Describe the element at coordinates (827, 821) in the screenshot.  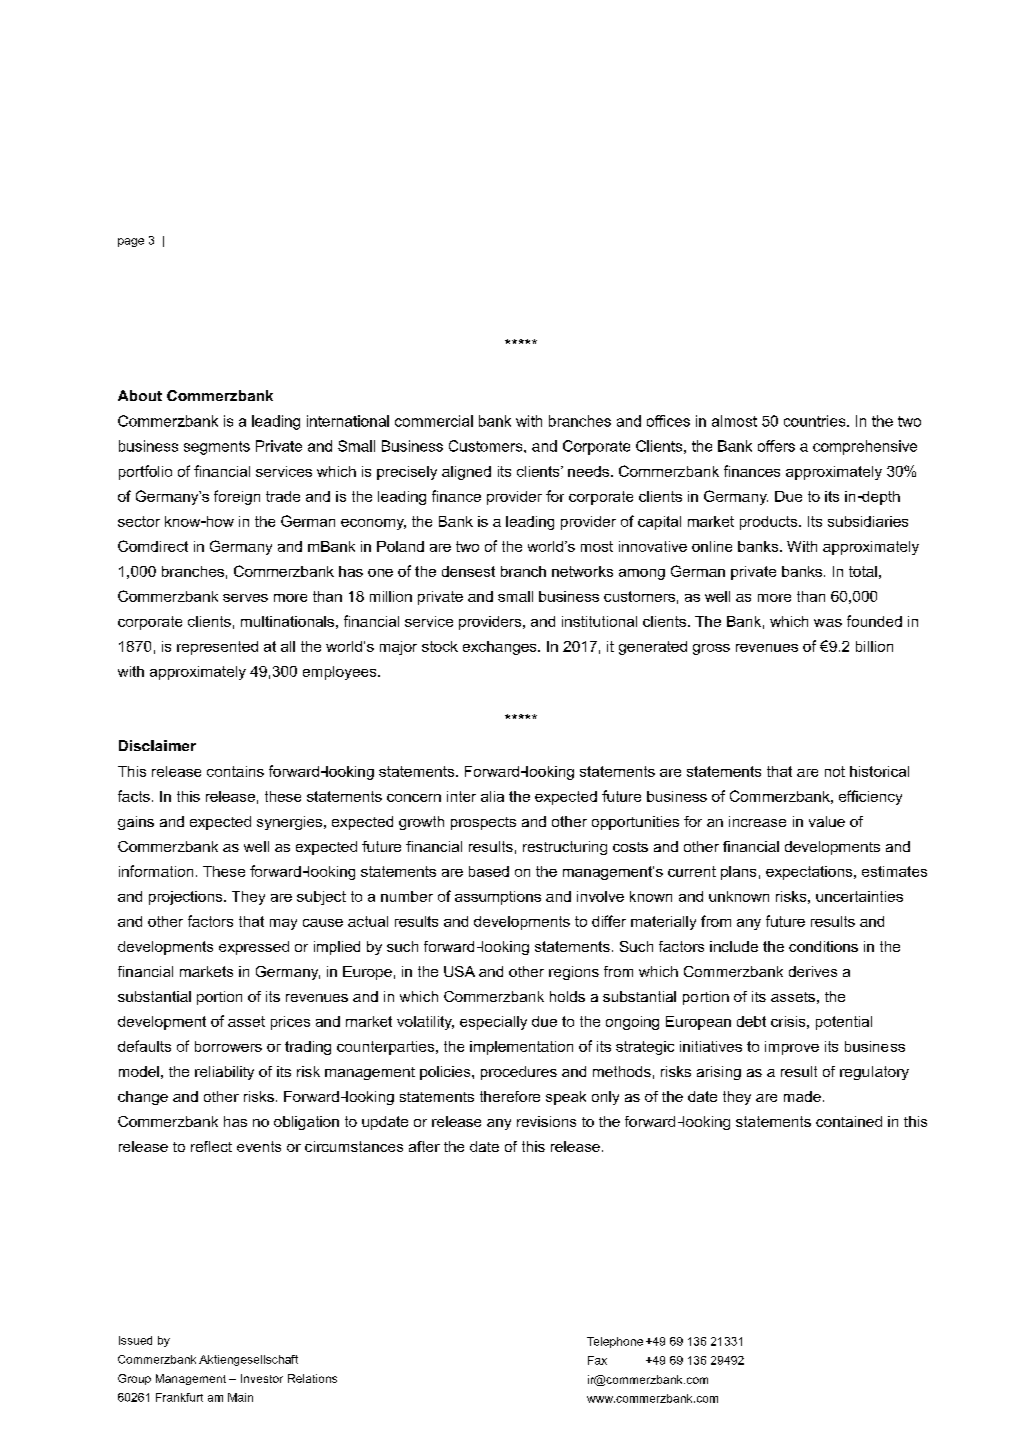
I see `value` at that location.
